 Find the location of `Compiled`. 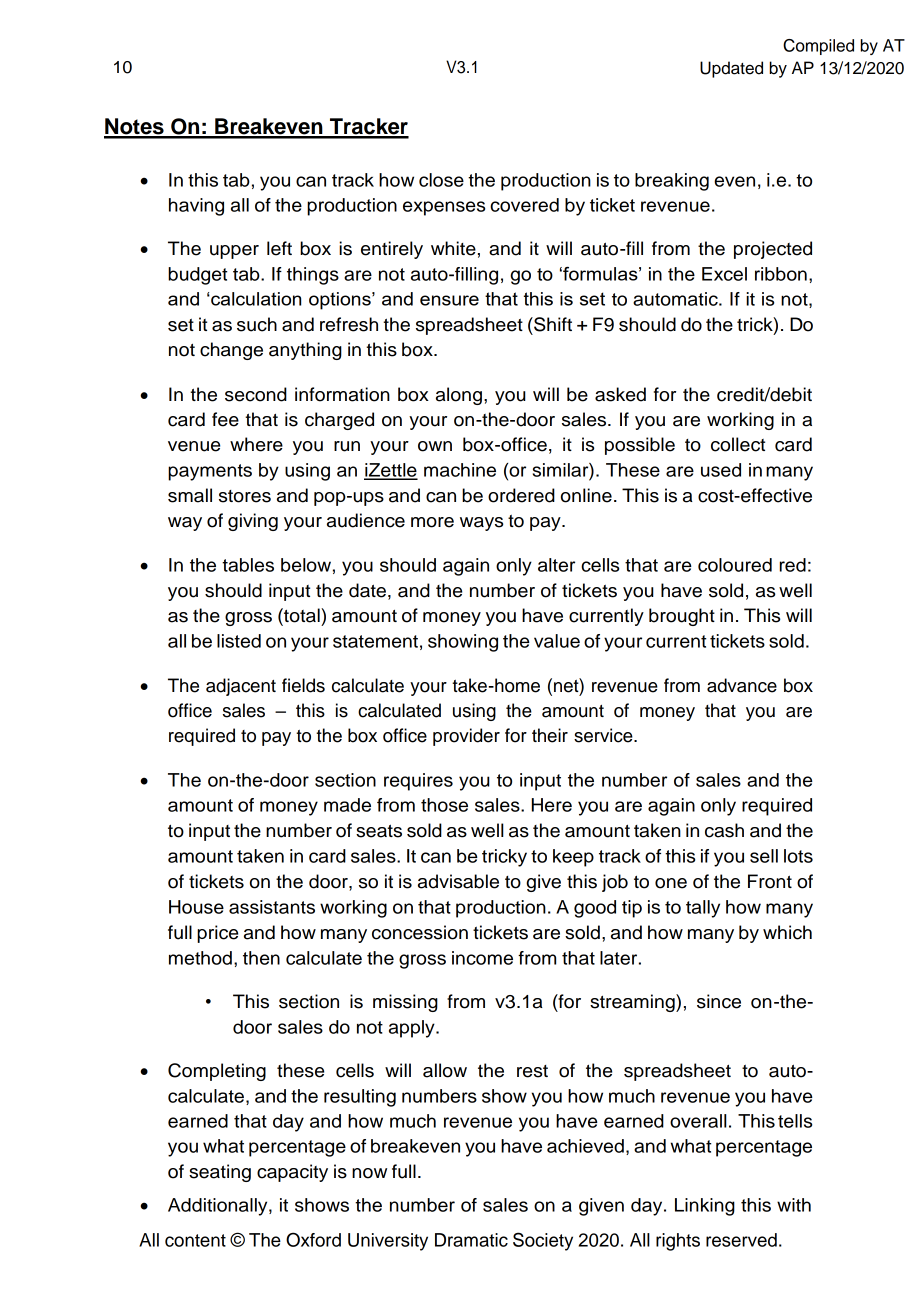

Compiled is located at coordinates (818, 47).
